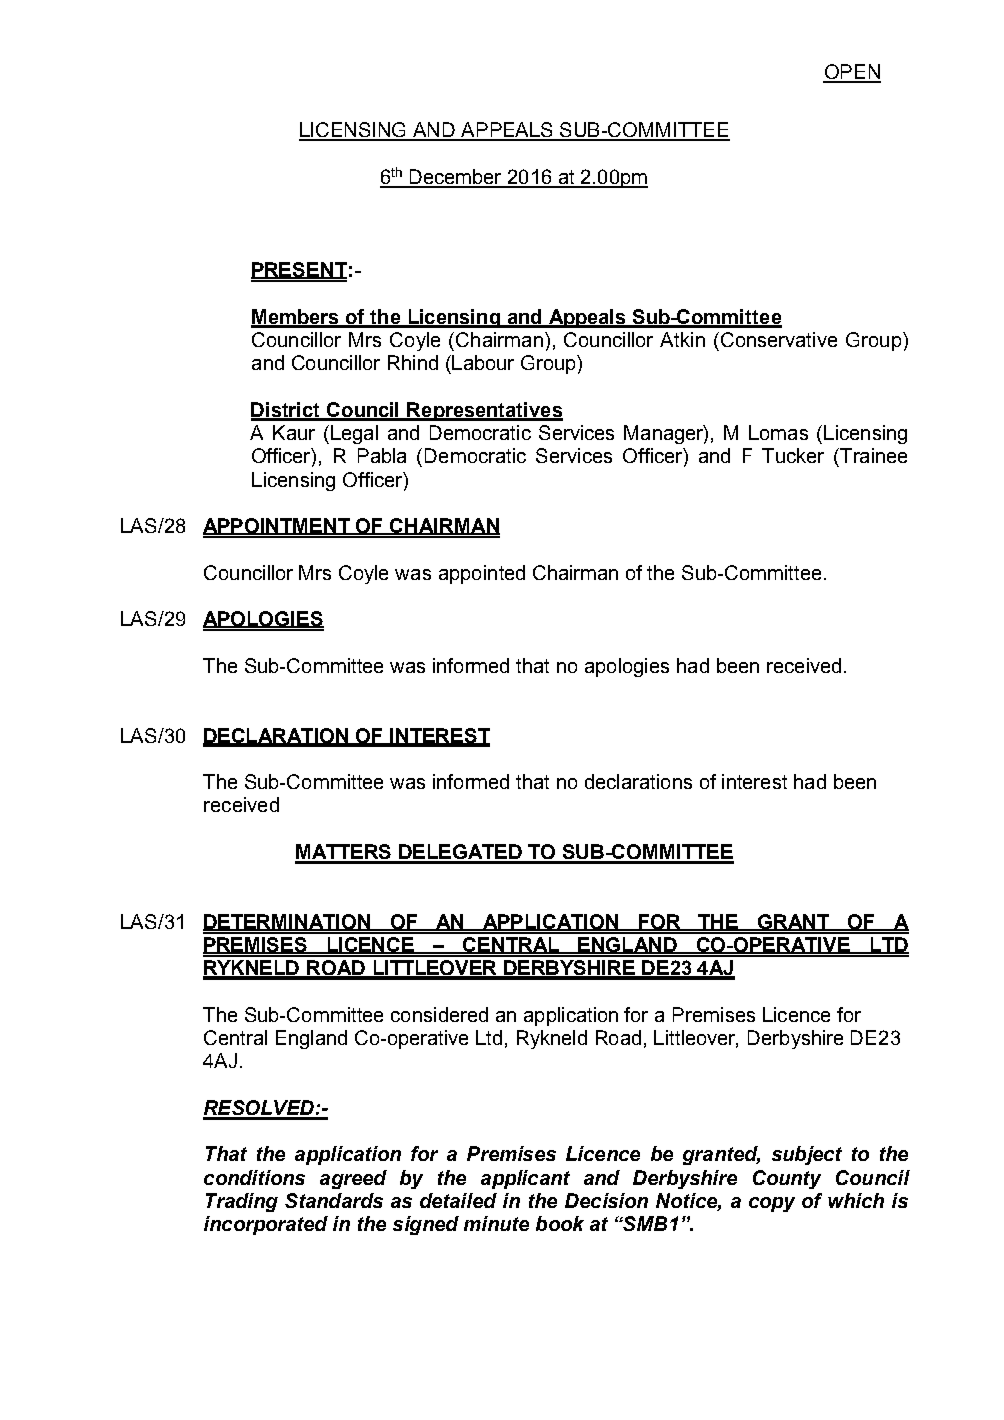  I want to click on applicant, so click(525, 1179).
